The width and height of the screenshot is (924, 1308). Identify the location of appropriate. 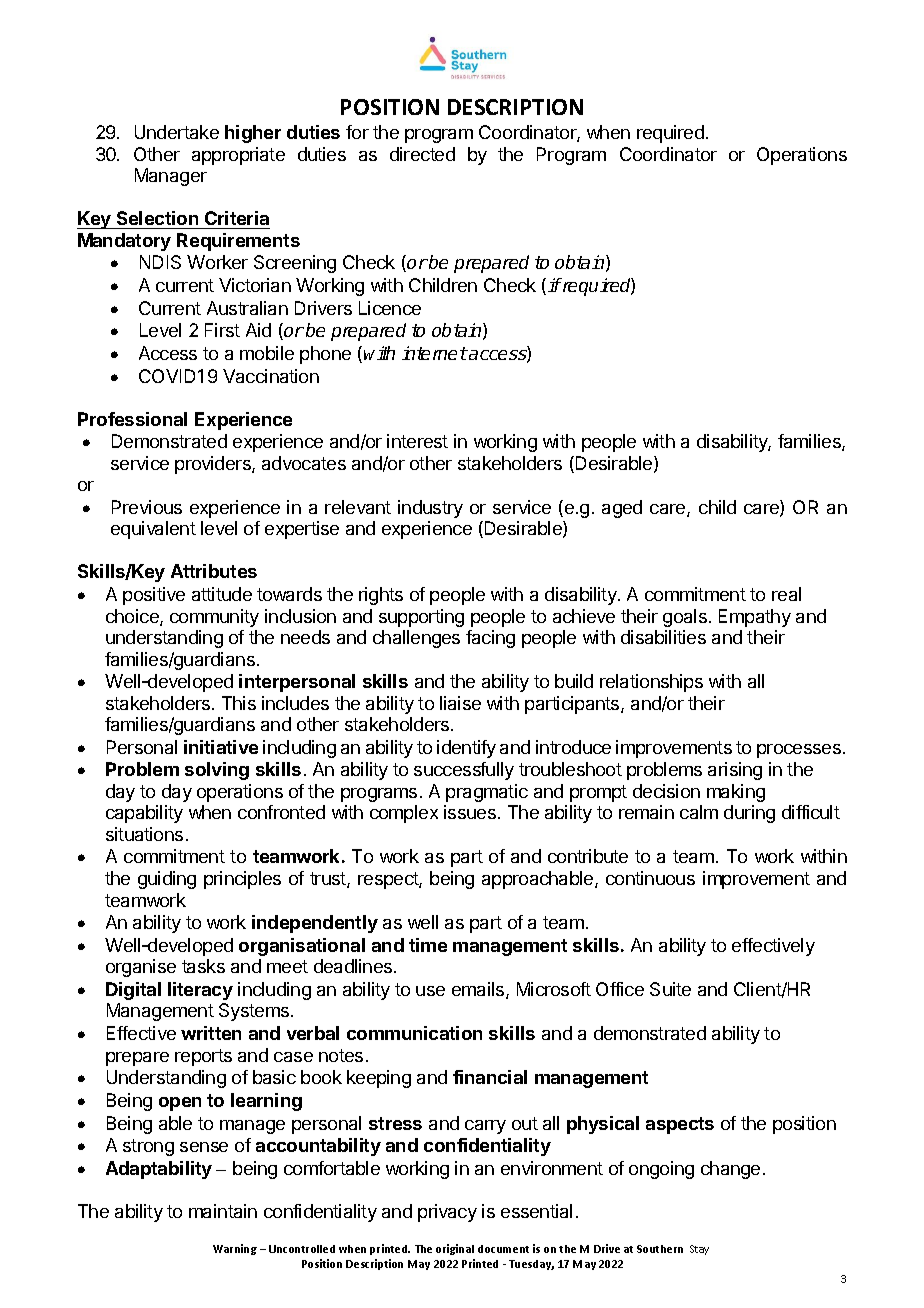
(238, 156).
